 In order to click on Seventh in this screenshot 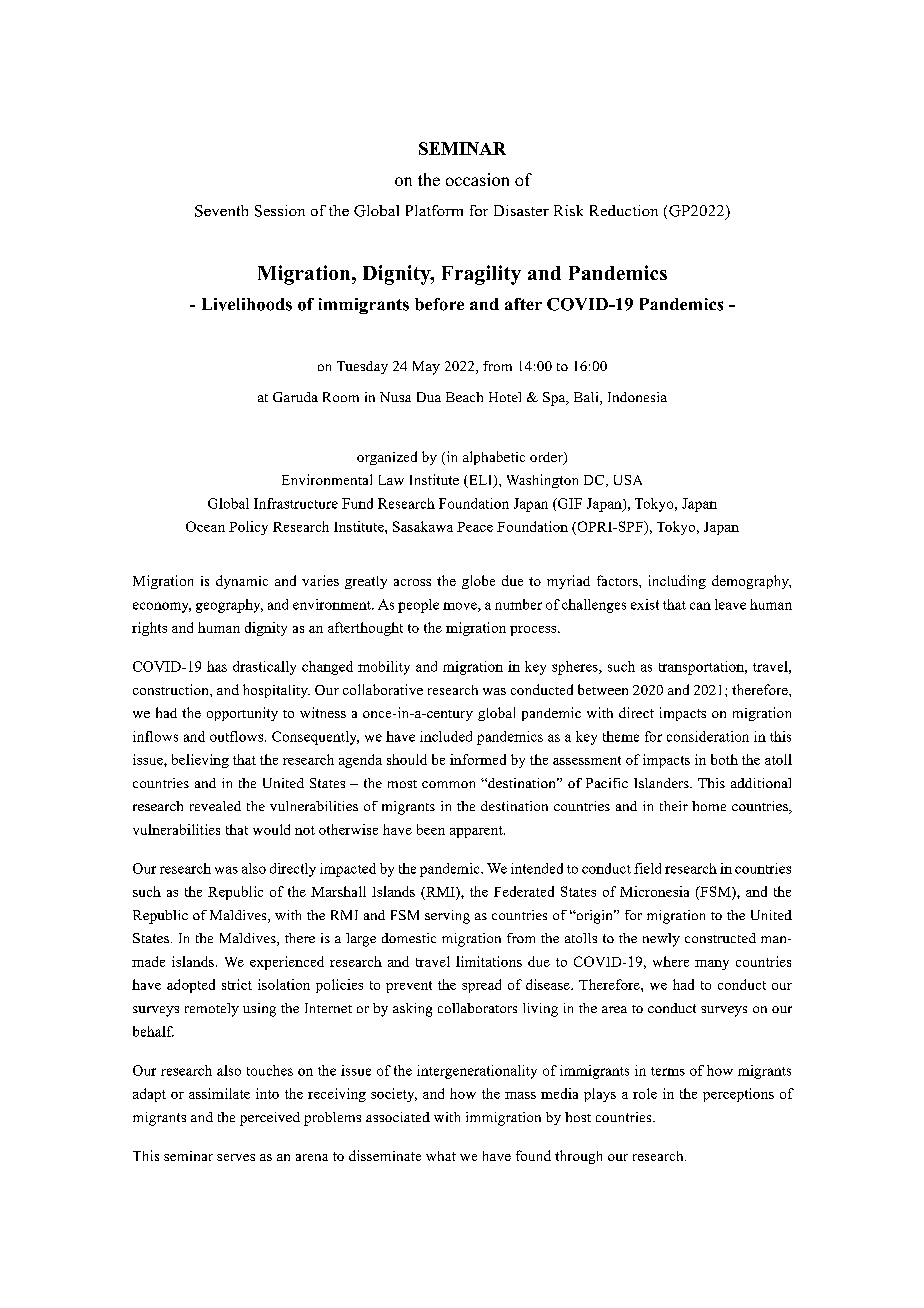, I will do `click(221, 211)`.
